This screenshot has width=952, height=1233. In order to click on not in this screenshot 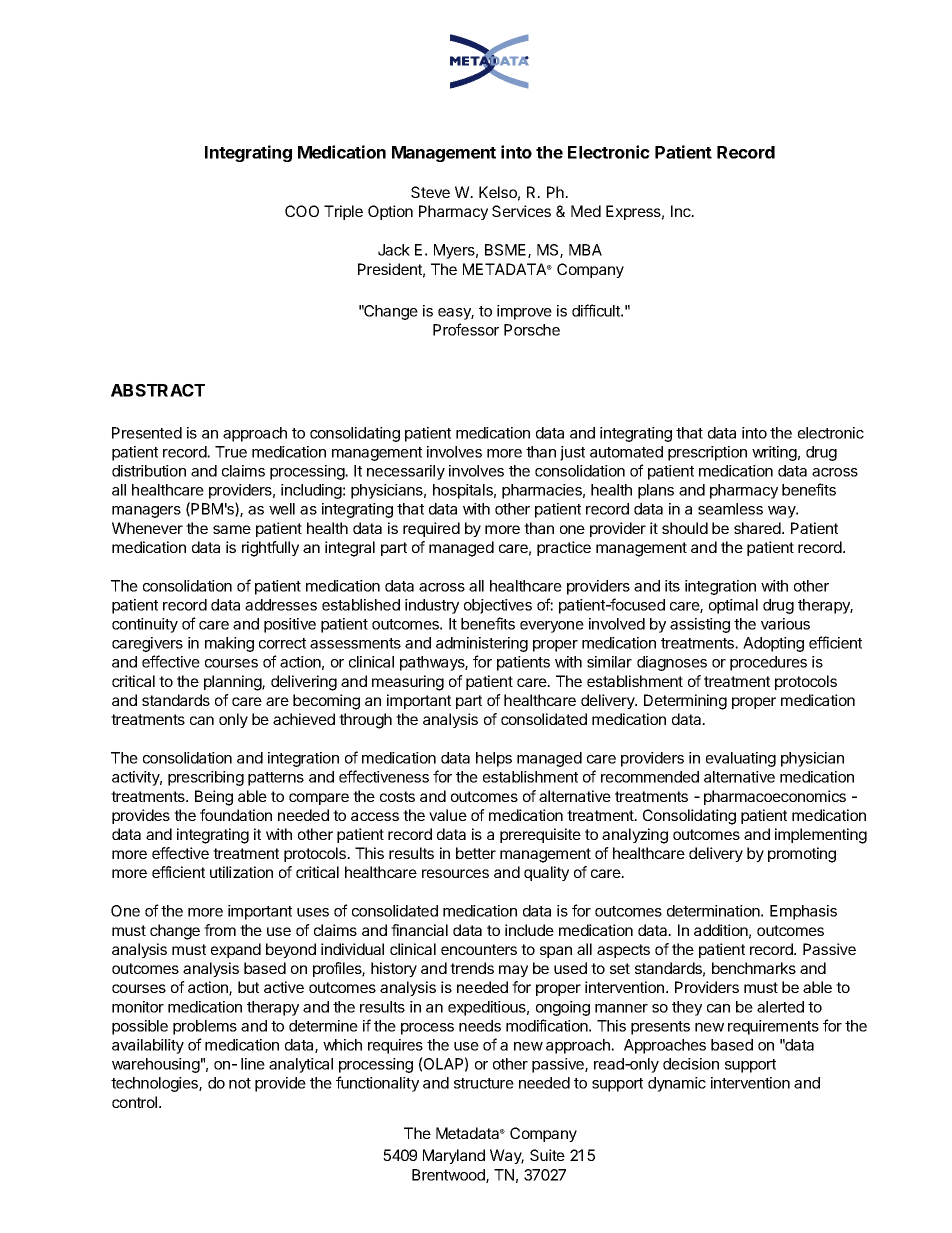, I will do `click(240, 1083)`.
